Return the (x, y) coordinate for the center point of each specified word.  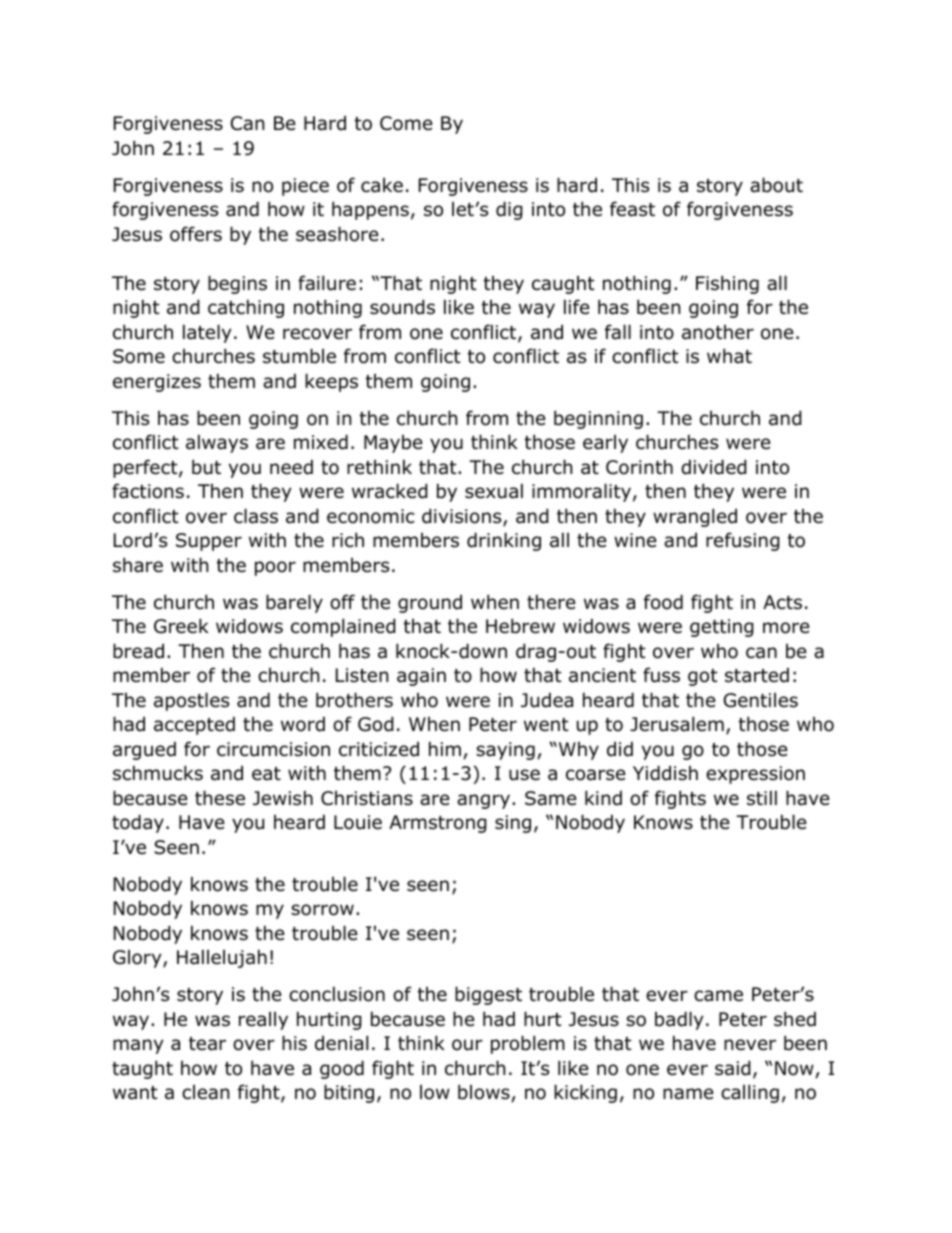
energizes (157, 383)
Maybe (393, 444)
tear (207, 1044)
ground (430, 603)
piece (305, 187)
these (220, 798)
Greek (181, 626)
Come (406, 123)
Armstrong (438, 824)
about (776, 185)
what (729, 356)
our (467, 1045)
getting (722, 628)
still (762, 798)
